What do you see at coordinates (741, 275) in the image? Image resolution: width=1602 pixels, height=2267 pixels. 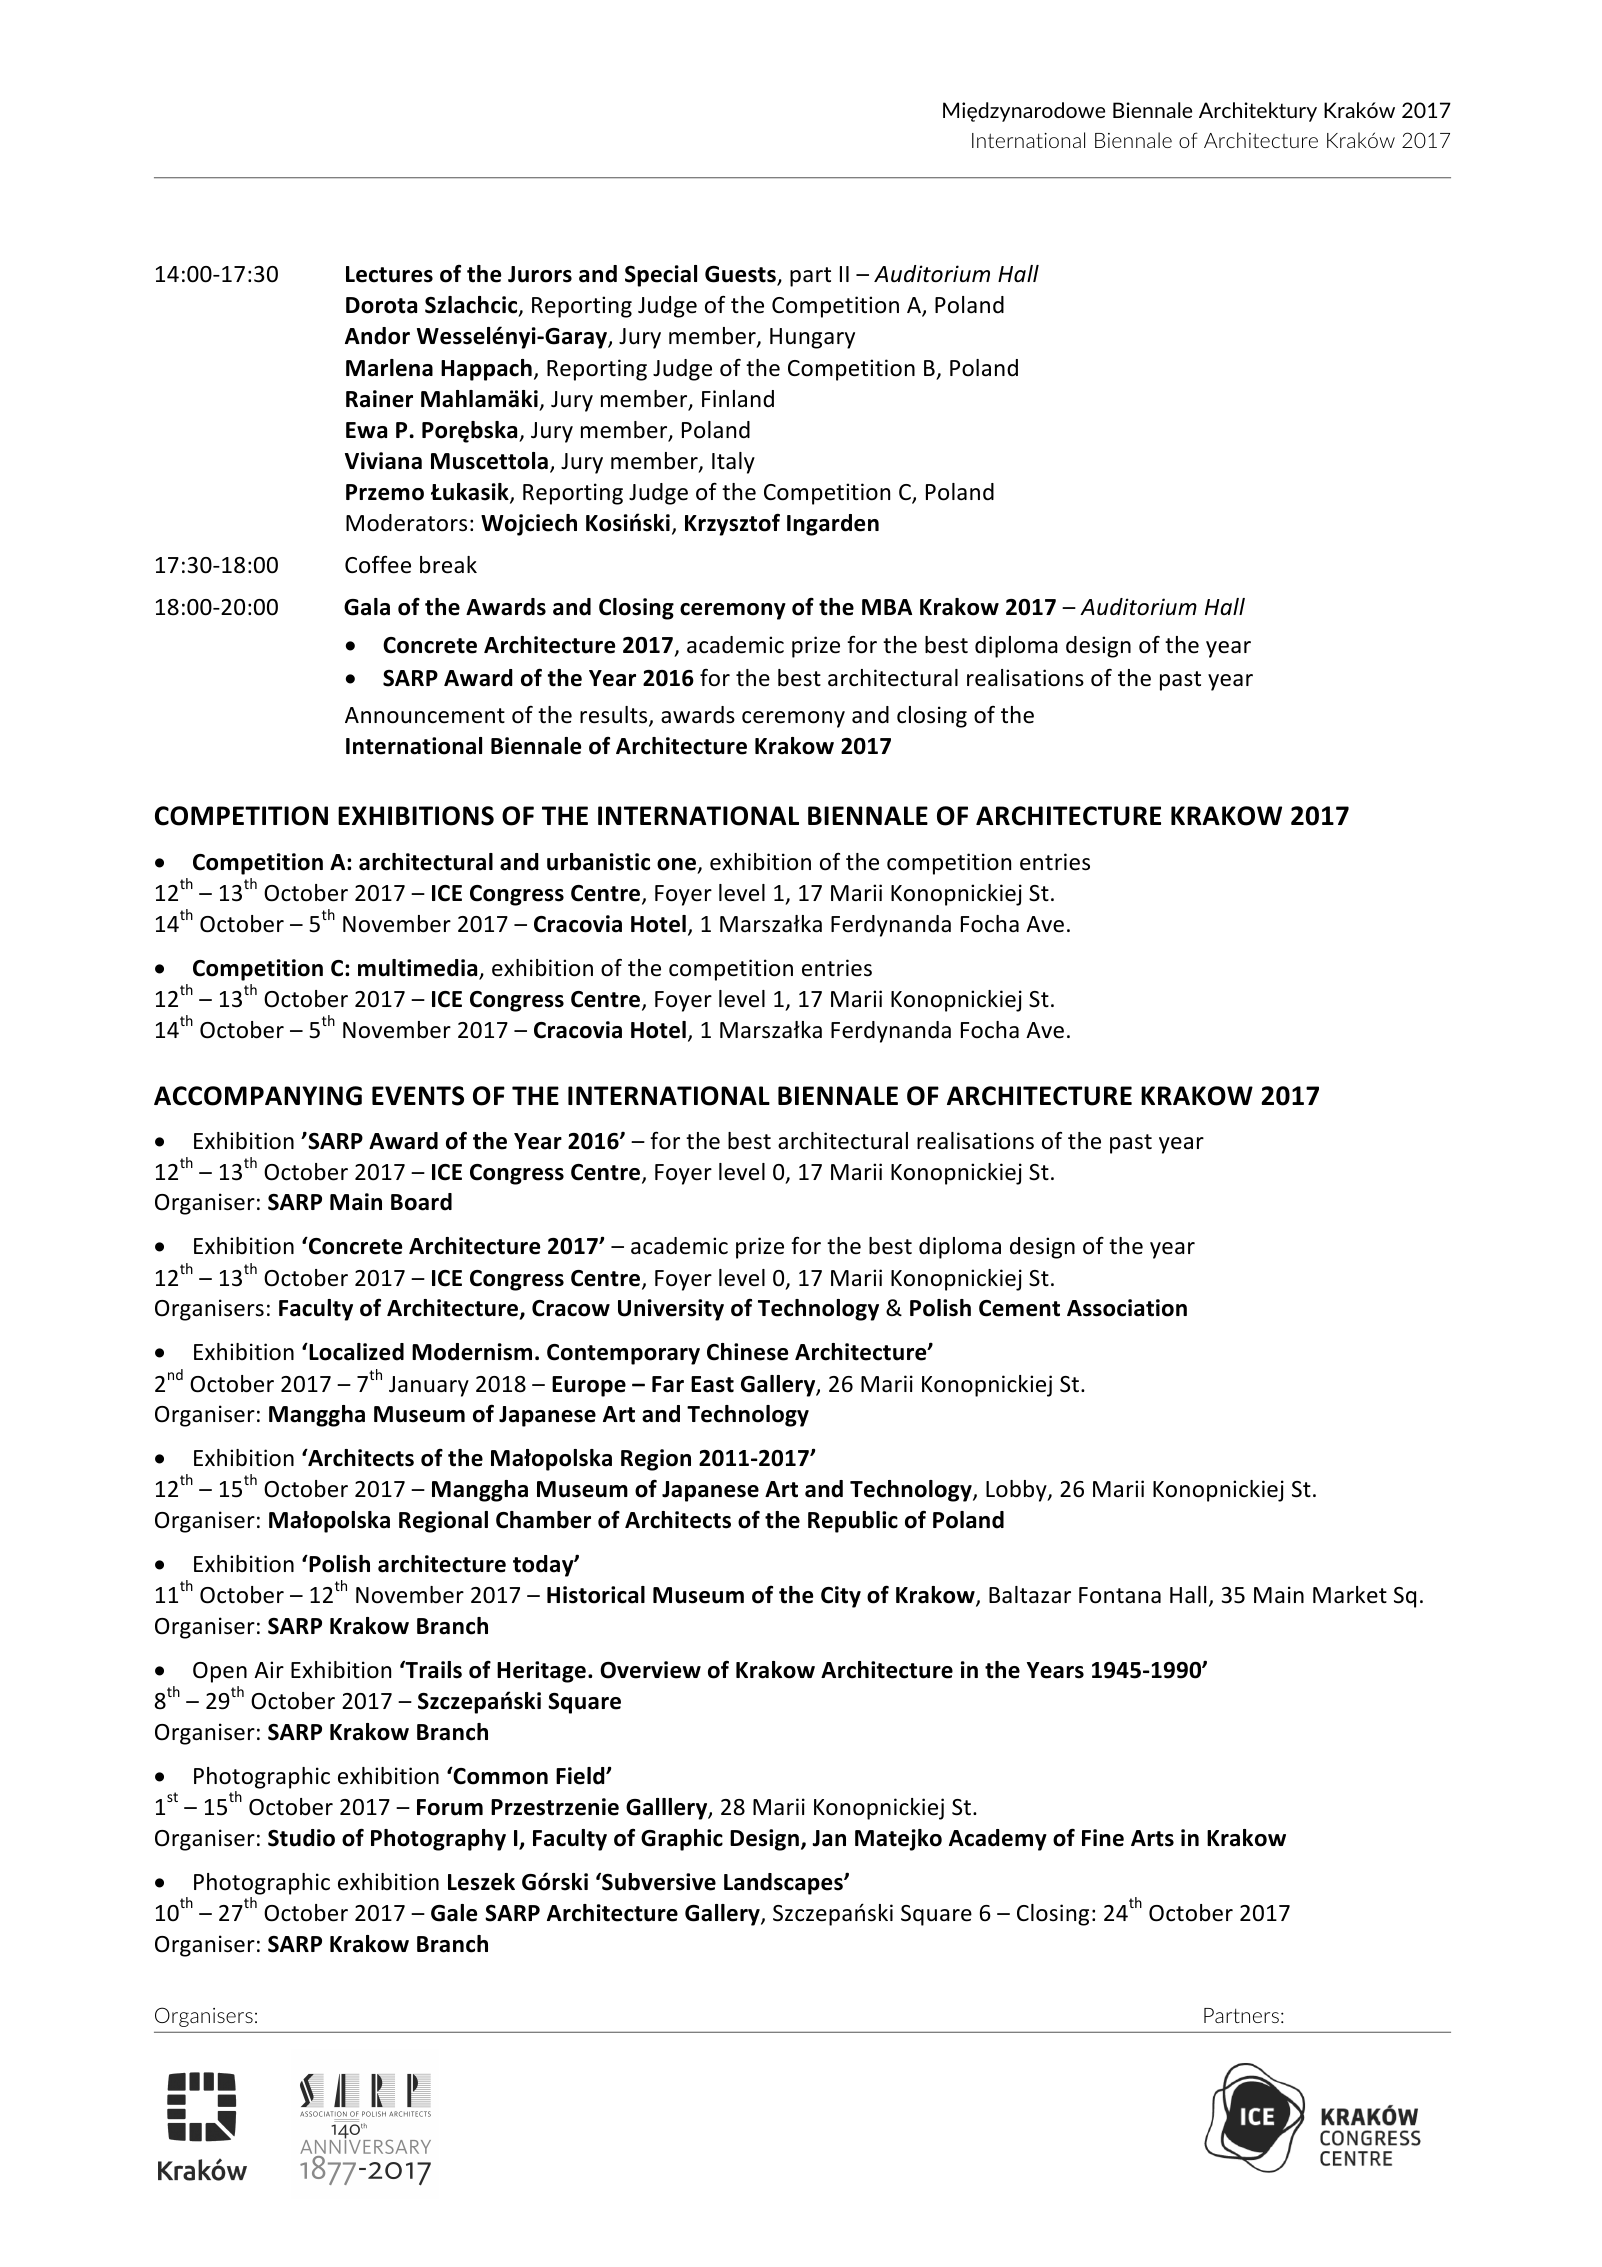 I see `Guests` at bounding box center [741, 275].
